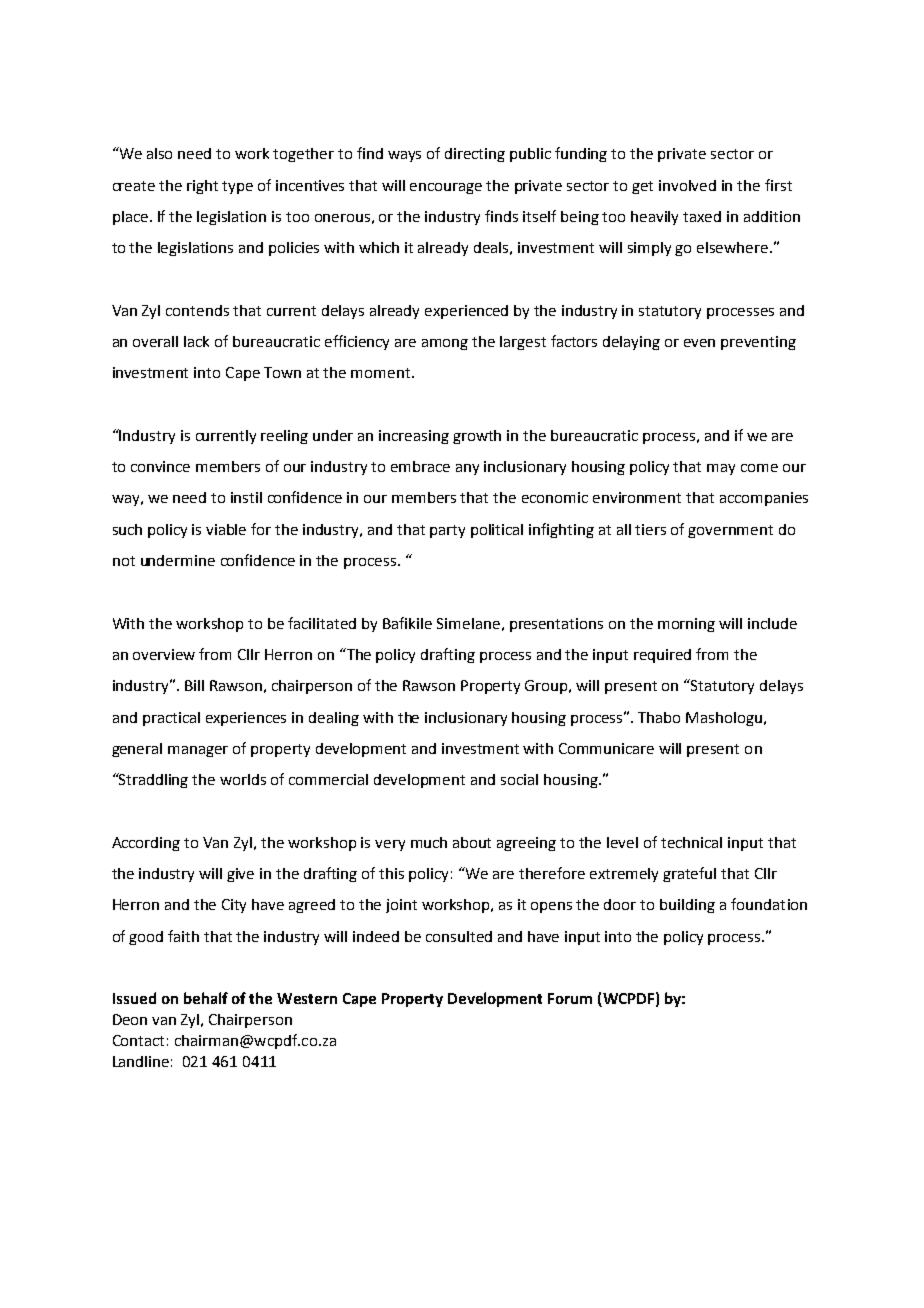  Describe the element at coordinates (246, 497) in the screenshot. I see `instil` at that location.
